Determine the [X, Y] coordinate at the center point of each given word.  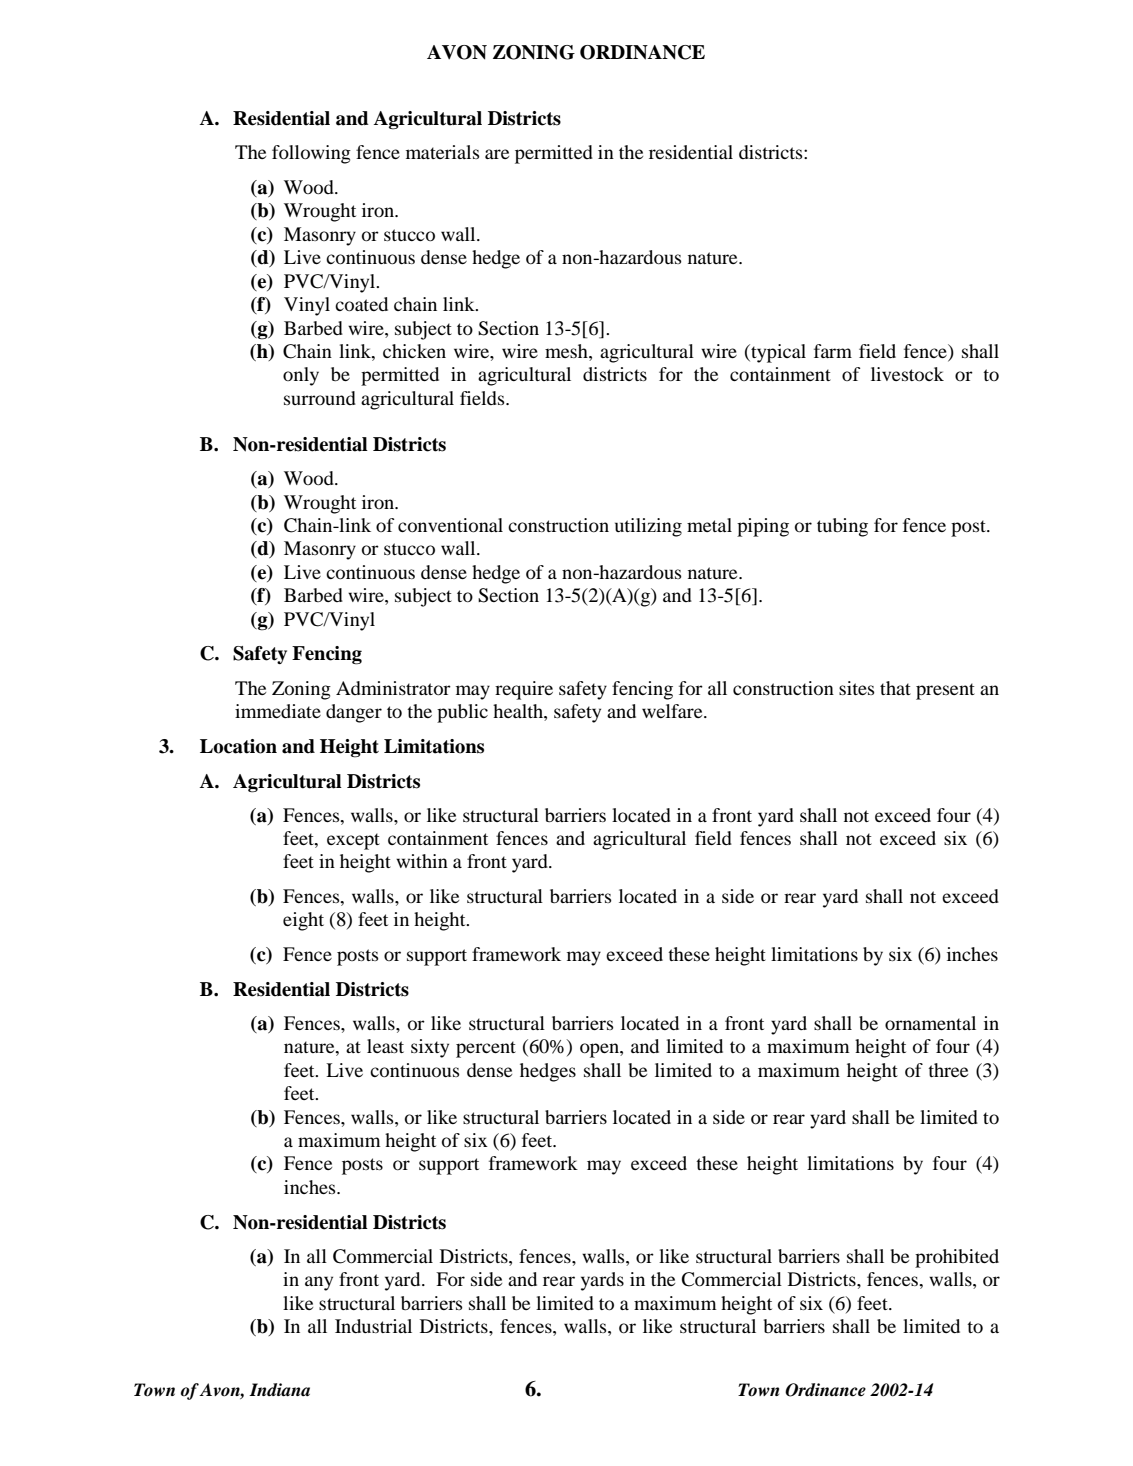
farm [833, 351]
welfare [673, 711]
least [385, 1046]
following [311, 154]
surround [320, 398]
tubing [842, 527]
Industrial [373, 1326]
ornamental [930, 1023]
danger [354, 713]
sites [857, 688]
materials [443, 152]
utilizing [648, 527]
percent [486, 1049]
